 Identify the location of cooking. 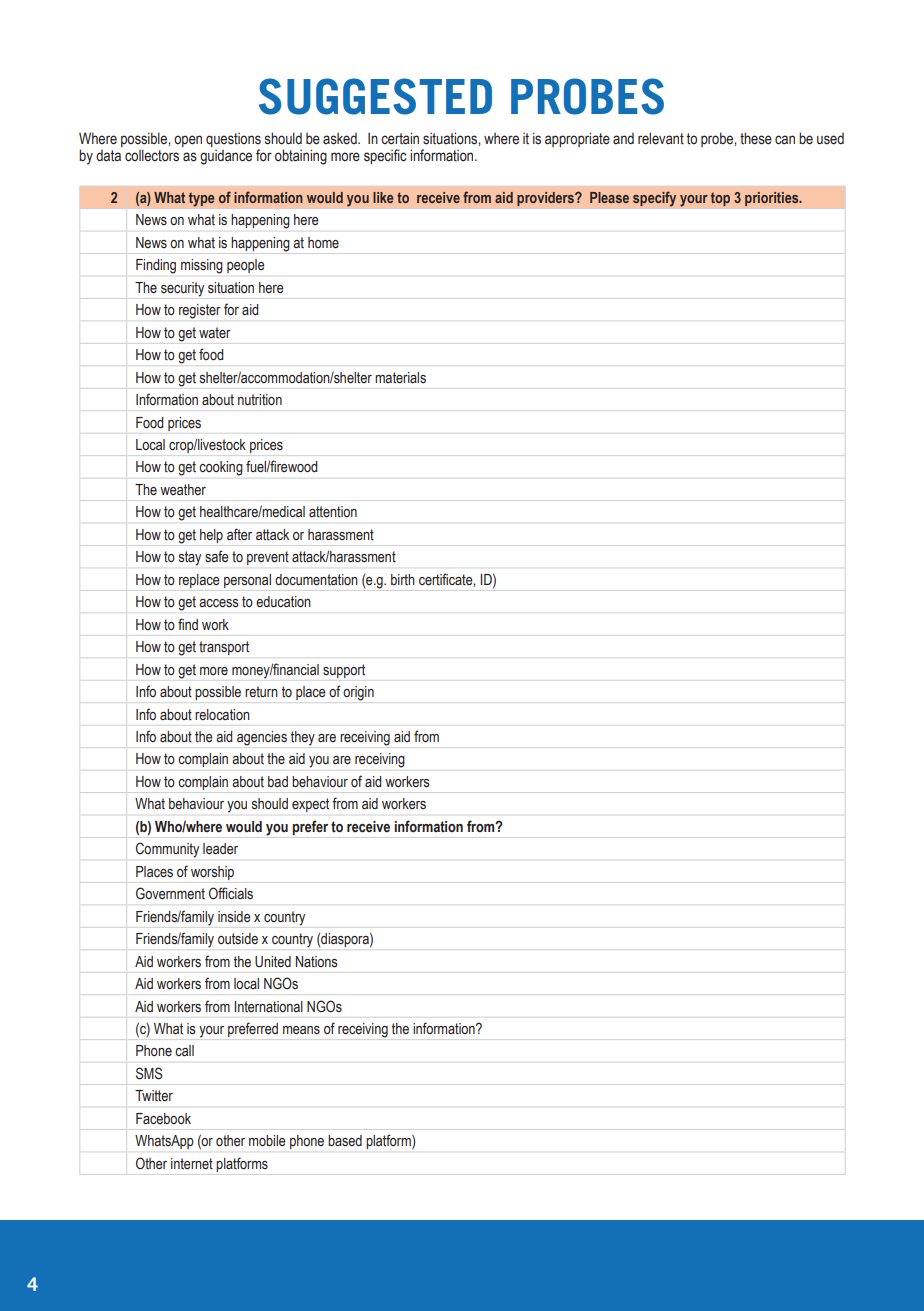
(221, 468).
